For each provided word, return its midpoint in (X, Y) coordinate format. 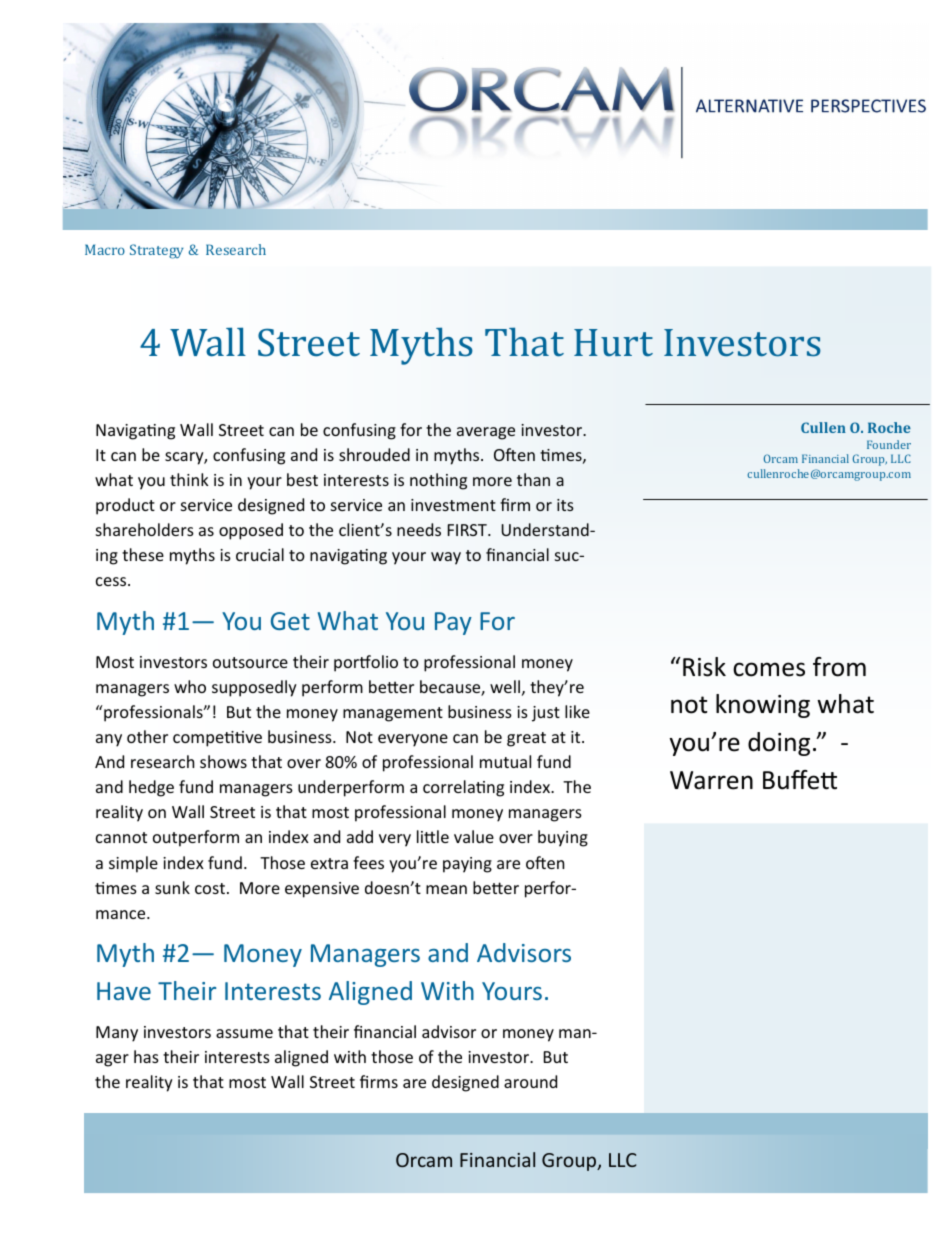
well (505, 686)
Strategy (157, 251)
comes (769, 669)
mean (446, 889)
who (190, 686)
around (530, 1081)
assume (244, 1033)
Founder (889, 444)
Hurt (613, 343)
